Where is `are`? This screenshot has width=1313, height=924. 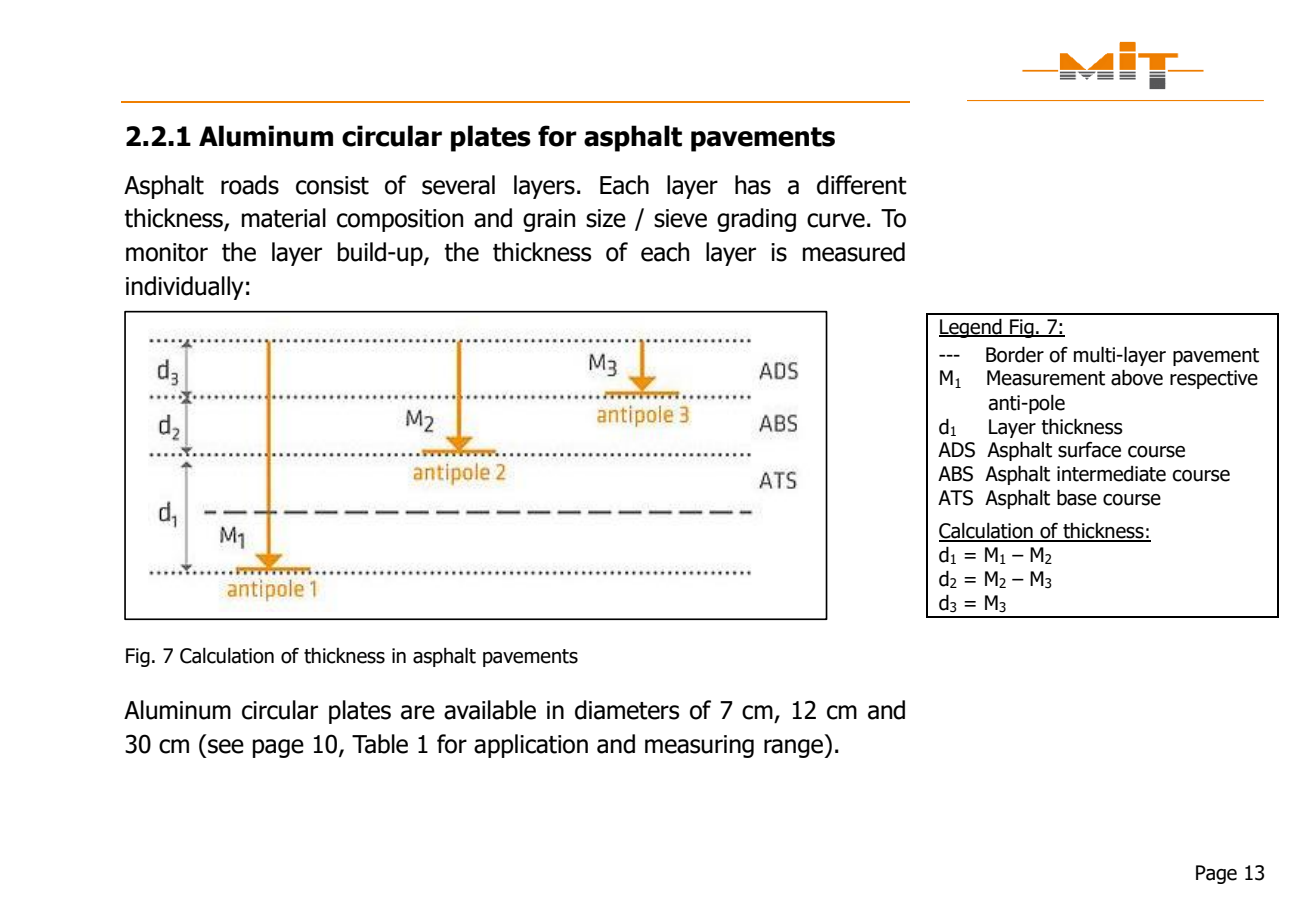 are is located at coordinates (418, 712).
